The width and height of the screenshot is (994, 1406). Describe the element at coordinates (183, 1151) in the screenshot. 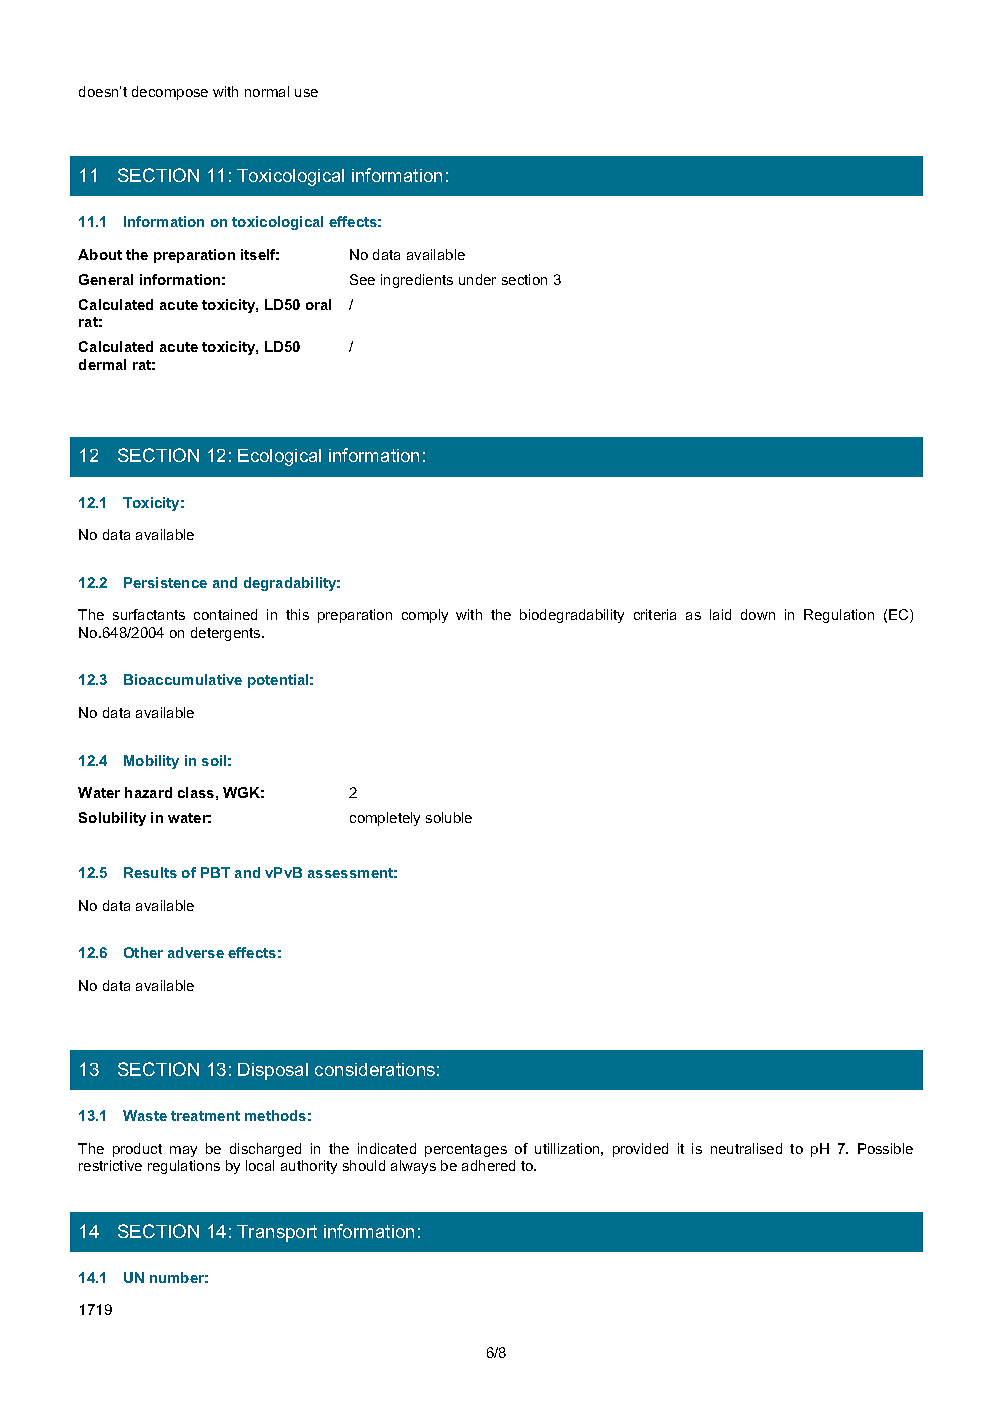

I see `may` at that location.
